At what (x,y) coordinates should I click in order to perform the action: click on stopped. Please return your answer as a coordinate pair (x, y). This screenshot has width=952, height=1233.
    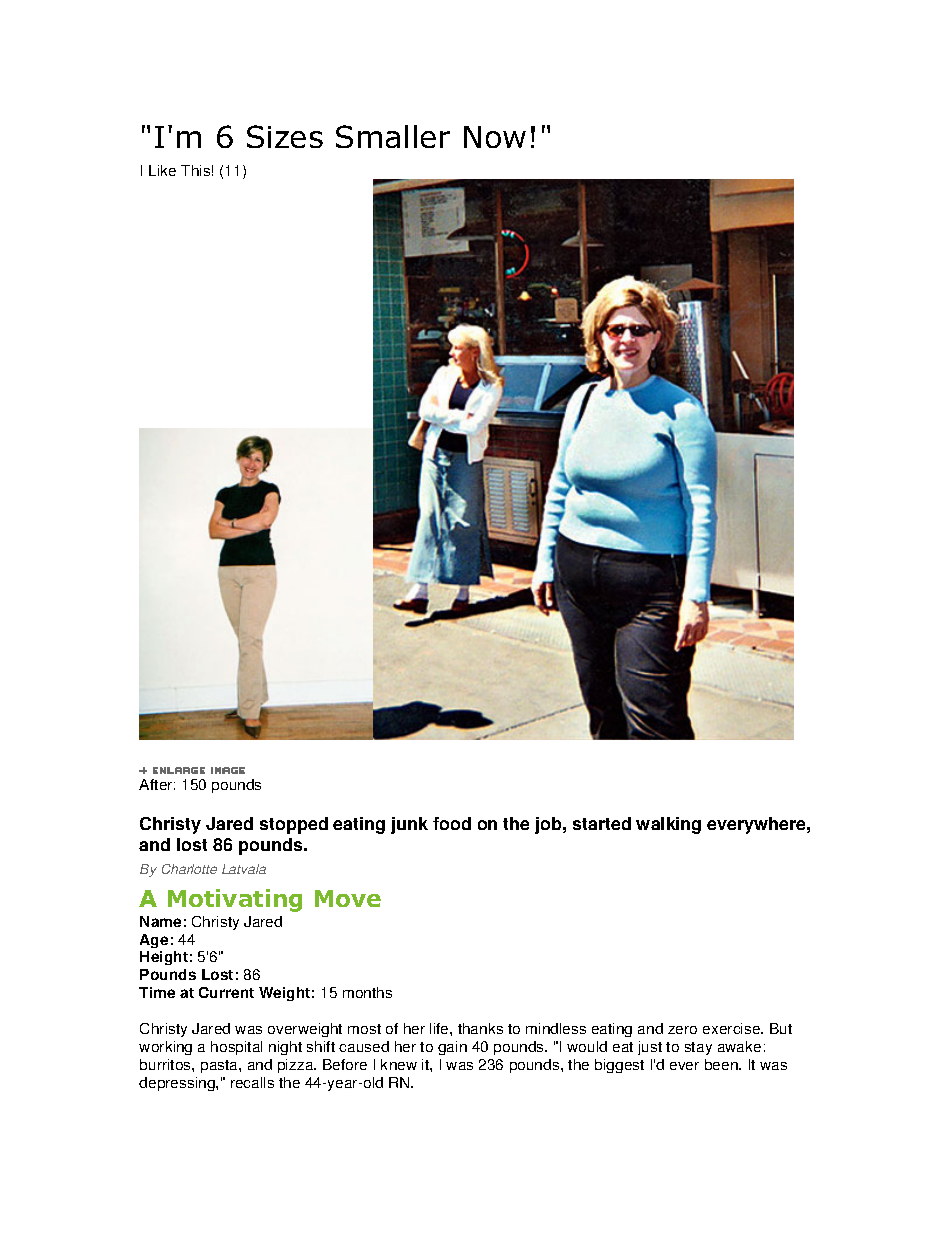
    Looking at the image, I should click on (294, 825).
